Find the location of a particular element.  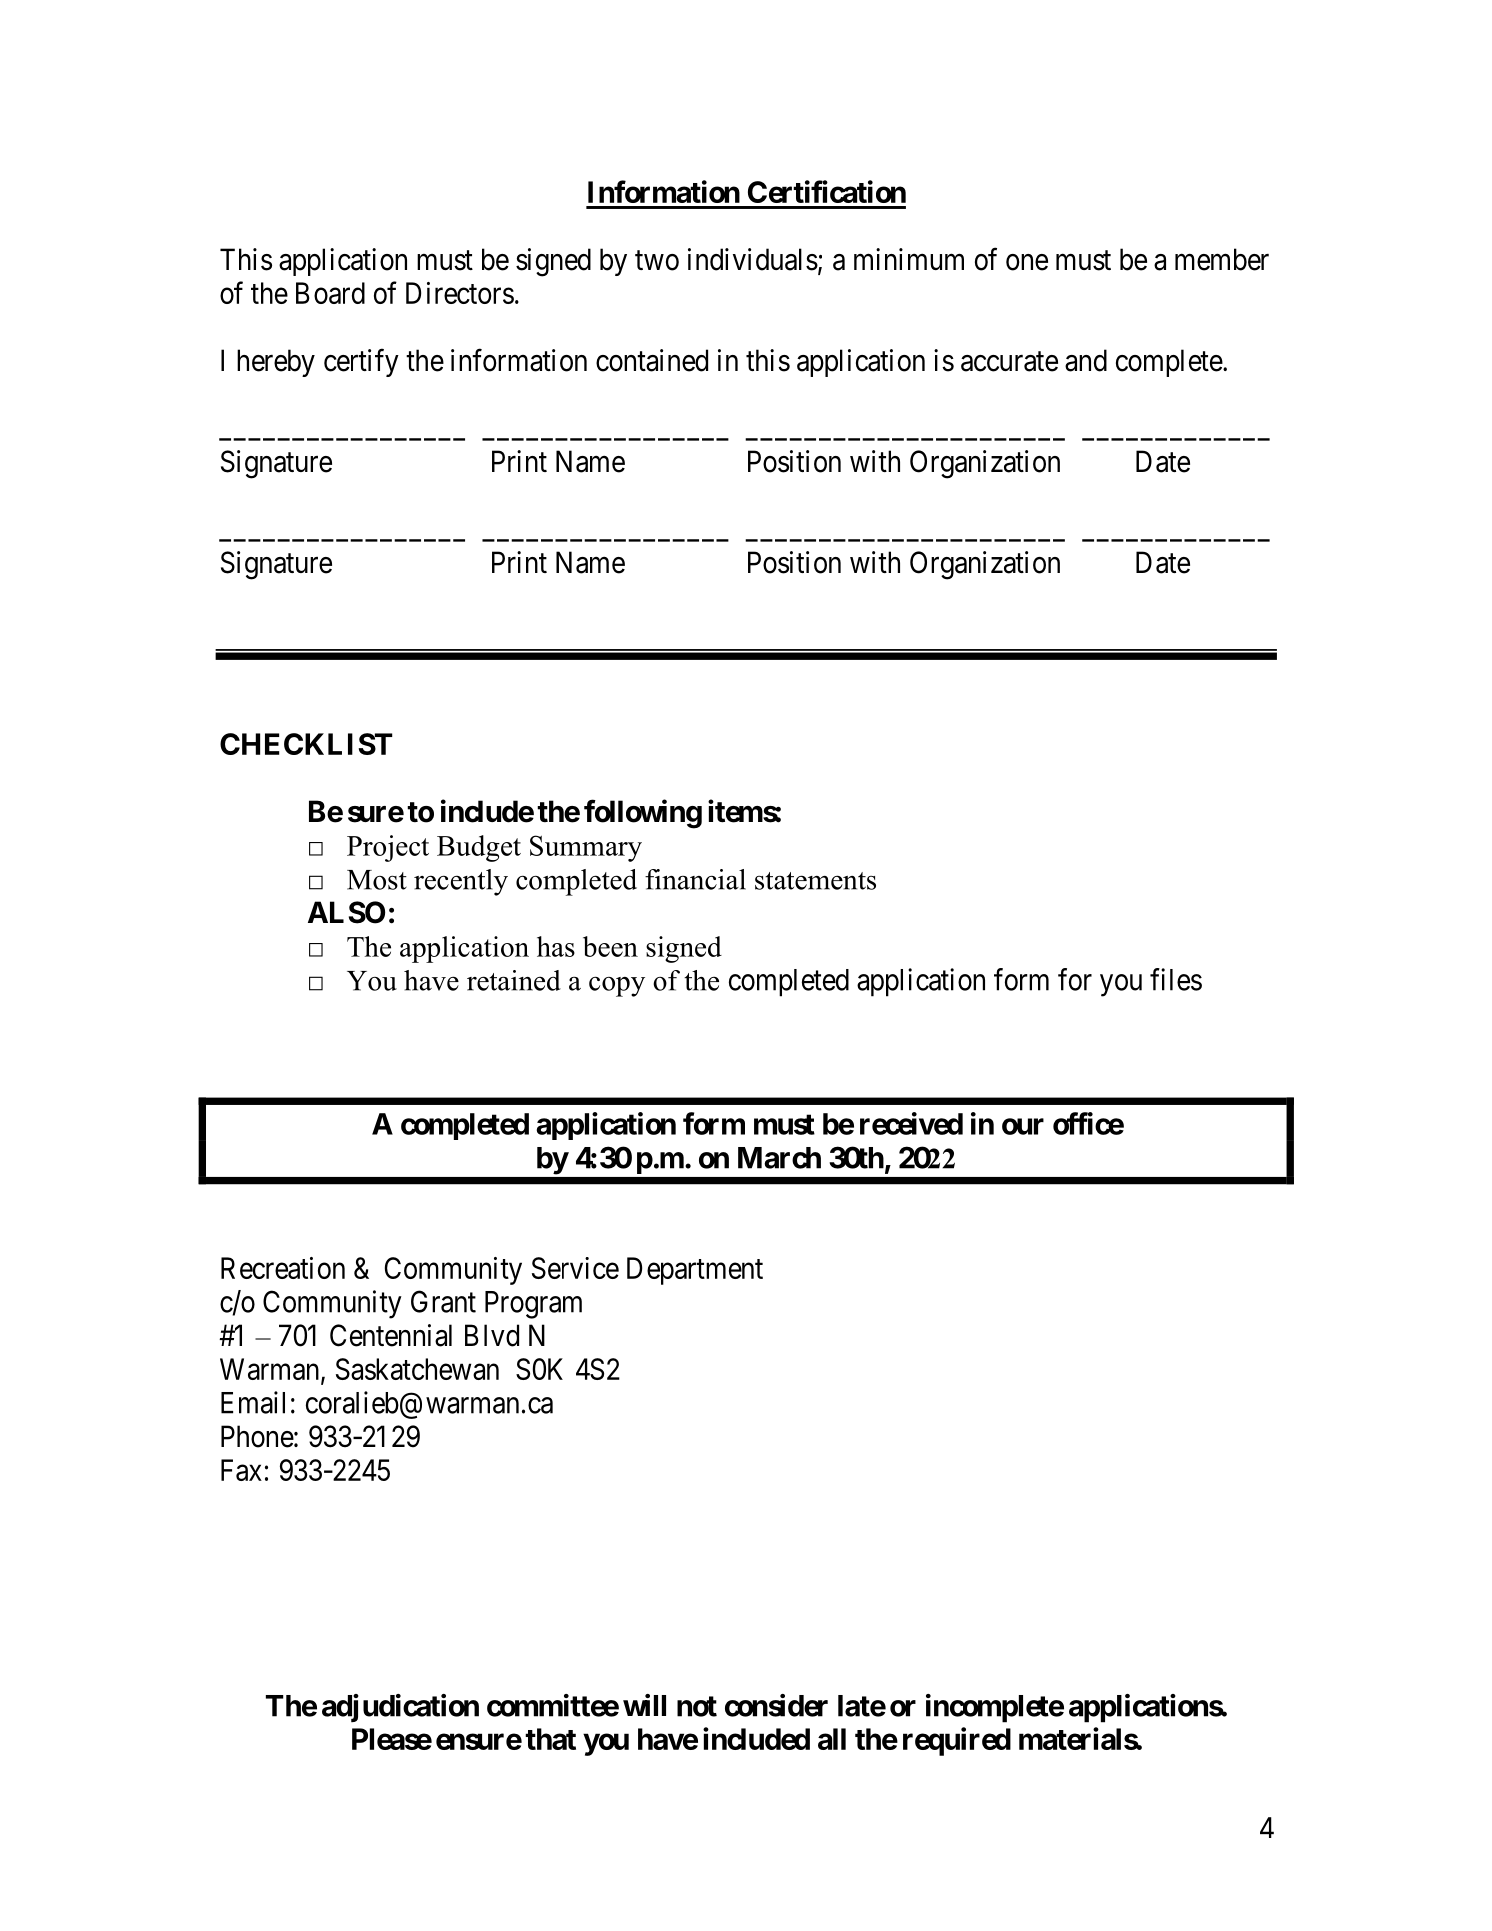

our is located at coordinates (1023, 1126).
